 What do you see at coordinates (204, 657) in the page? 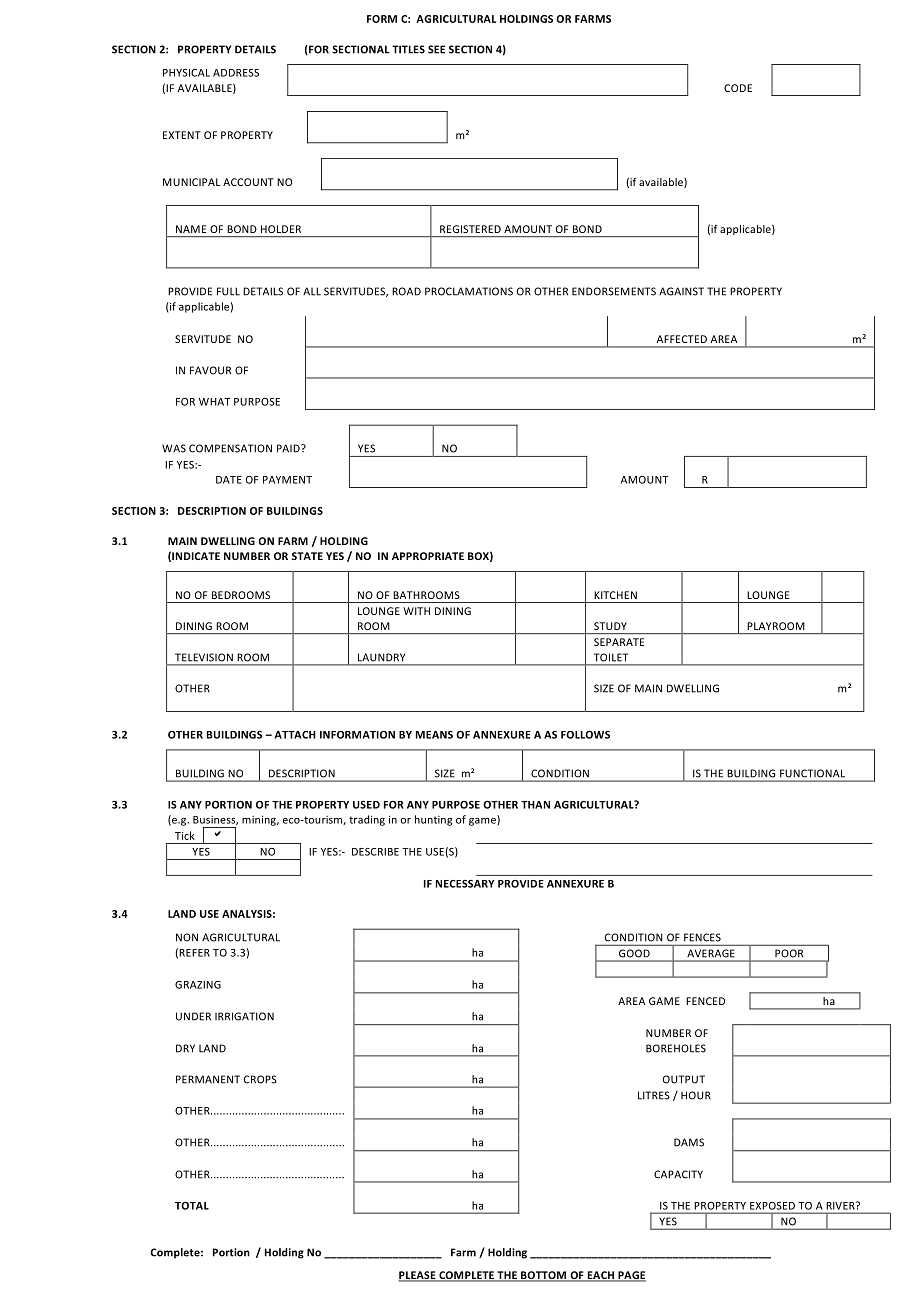
I see `TELEVISION` at bounding box center [204, 657].
